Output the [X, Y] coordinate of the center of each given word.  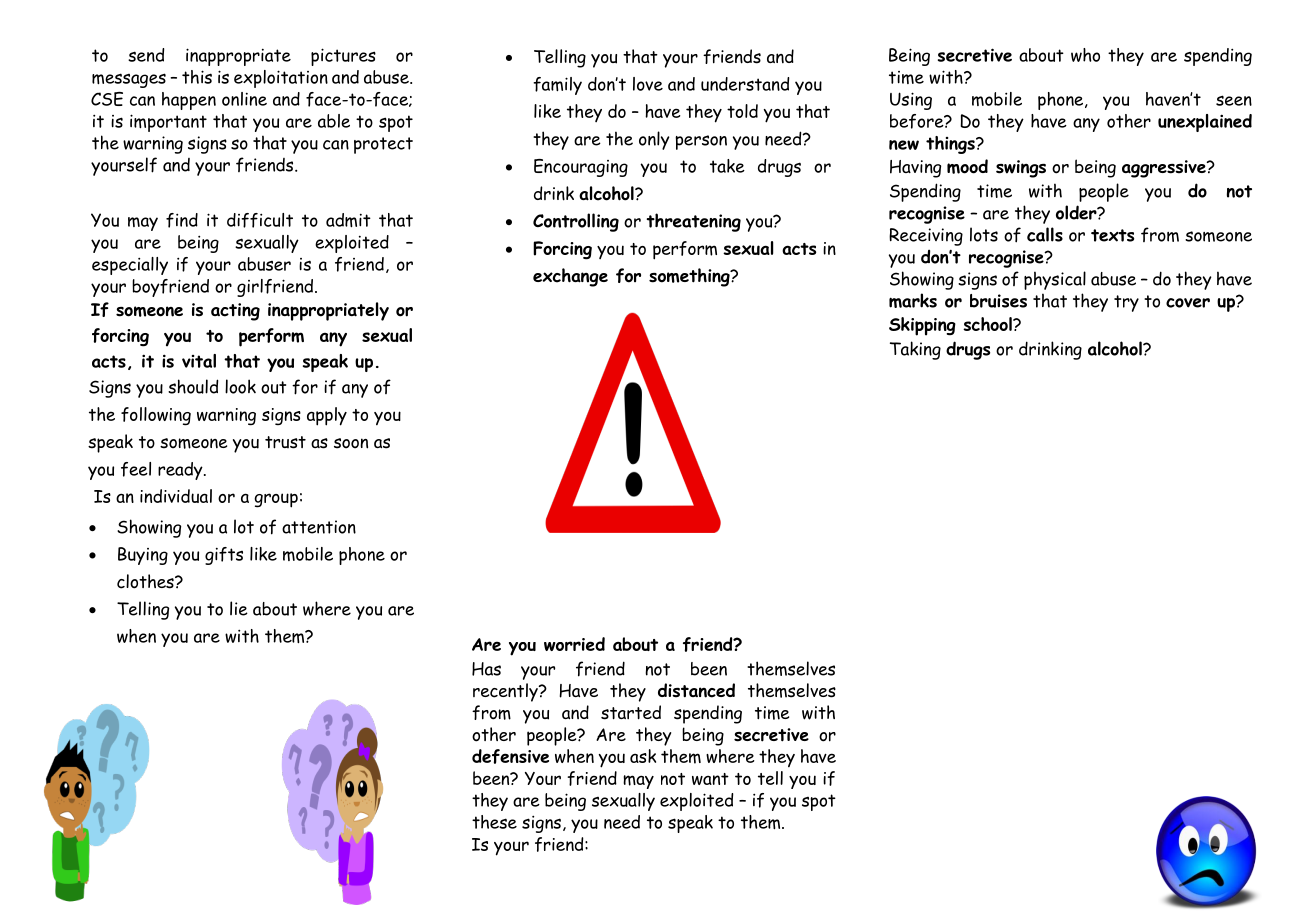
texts [1112, 235]
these [494, 822]
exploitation [281, 79]
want [710, 779]
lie [239, 608]
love [648, 84]
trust [285, 442]
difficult [260, 220]
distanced [696, 690]
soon [351, 443]
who [1085, 55]
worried [574, 644]
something [690, 277]
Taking [915, 350]
